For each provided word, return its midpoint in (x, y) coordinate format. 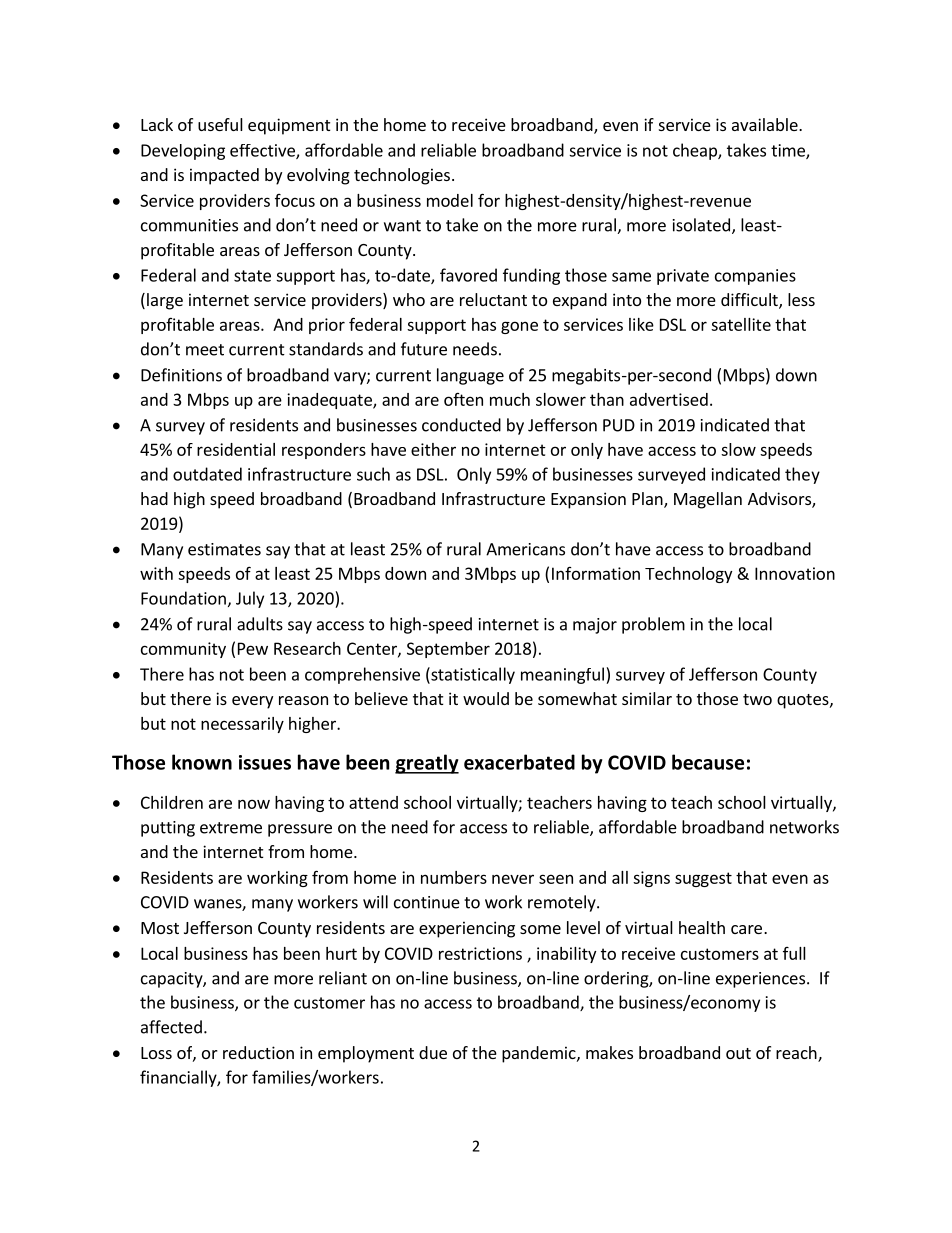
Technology (688, 575)
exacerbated (519, 762)
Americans (525, 549)
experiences (760, 980)
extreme (231, 828)
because (708, 762)
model (450, 200)
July (250, 599)
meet (205, 350)
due (433, 1052)
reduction (258, 1052)
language (470, 376)
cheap (696, 151)
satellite (741, 324)
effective (263, 151)
